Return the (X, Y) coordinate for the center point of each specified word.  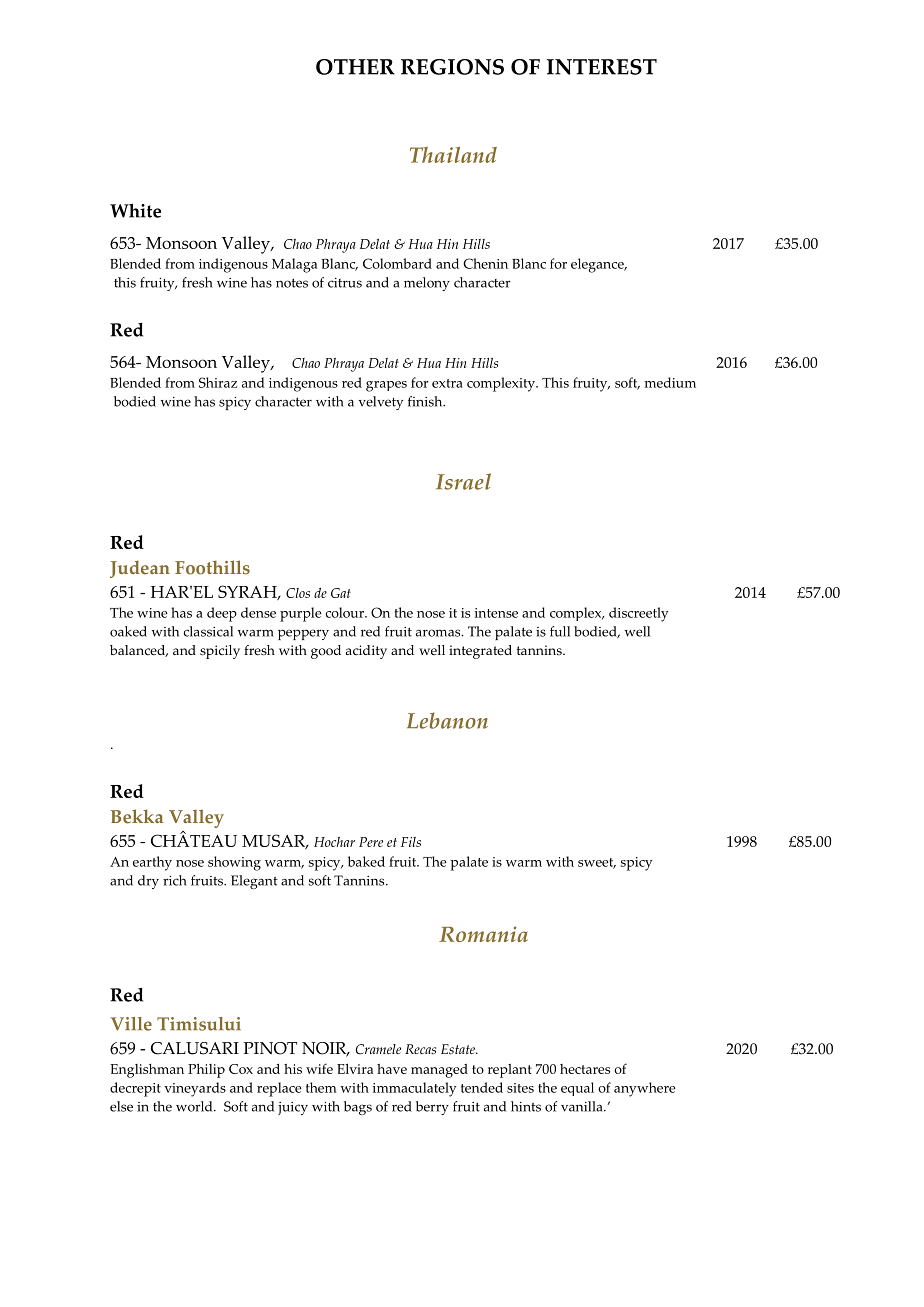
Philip (206, 1070)
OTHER (355, 67)
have (392, 1069)
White (135, 210)
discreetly (639, 614)
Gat (341, 593)
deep (222, 614)
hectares (585, 1069)
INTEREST (602, 67)
